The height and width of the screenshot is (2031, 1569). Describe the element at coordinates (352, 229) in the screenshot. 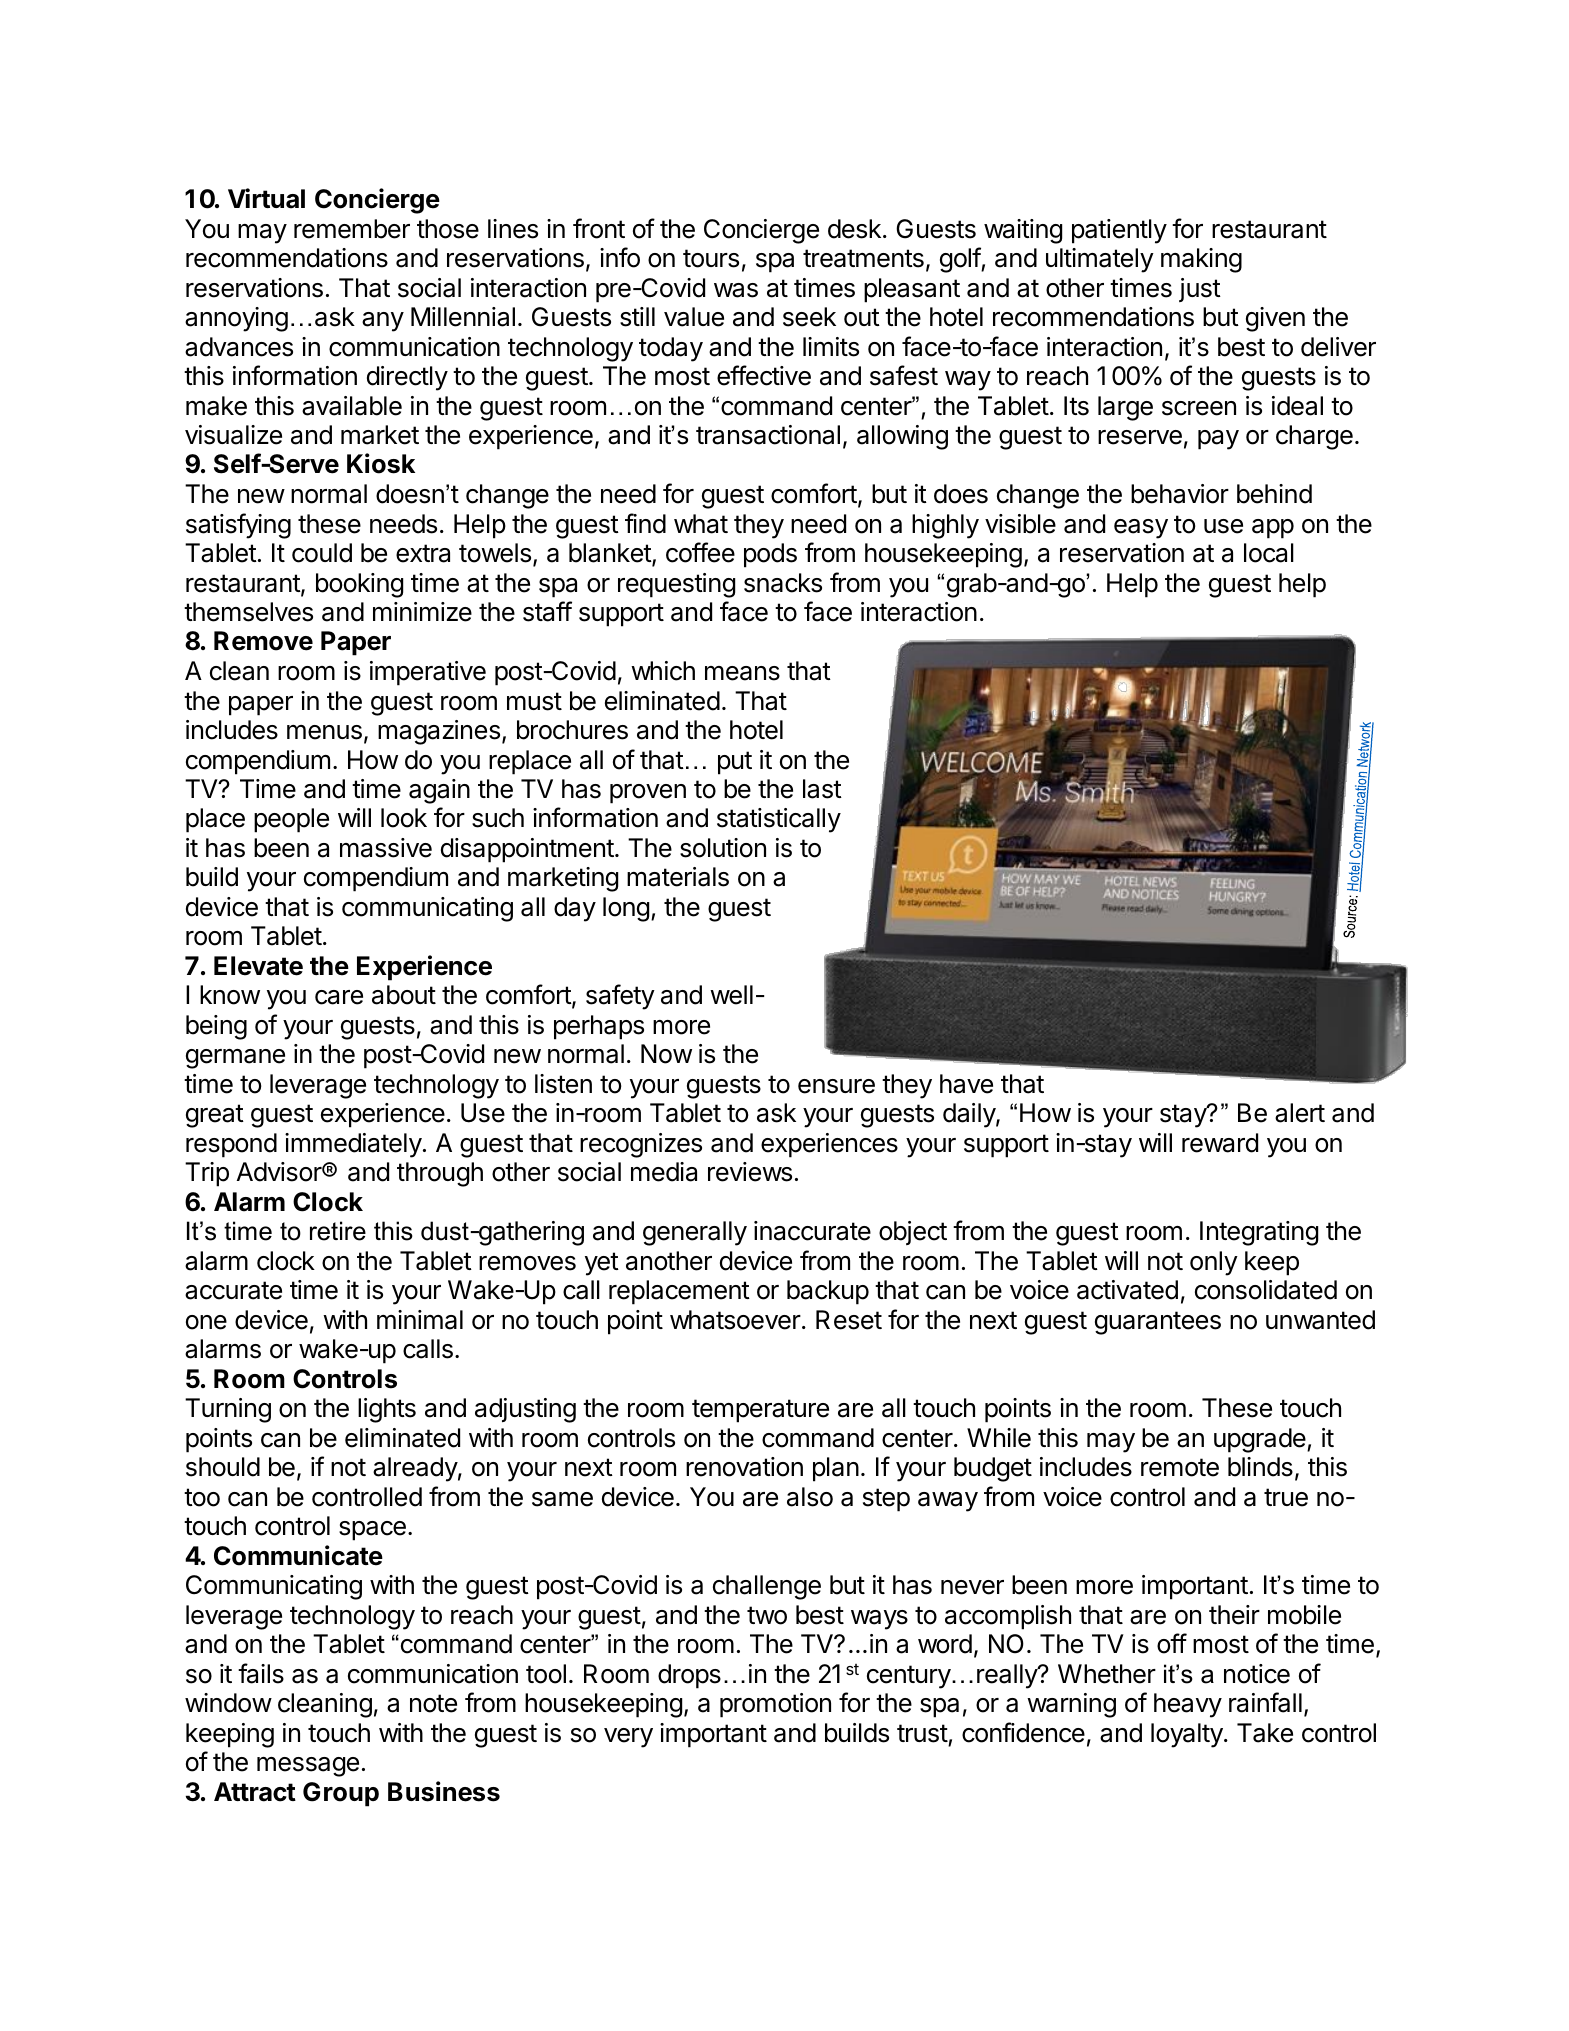

I see `remember` at that location.
